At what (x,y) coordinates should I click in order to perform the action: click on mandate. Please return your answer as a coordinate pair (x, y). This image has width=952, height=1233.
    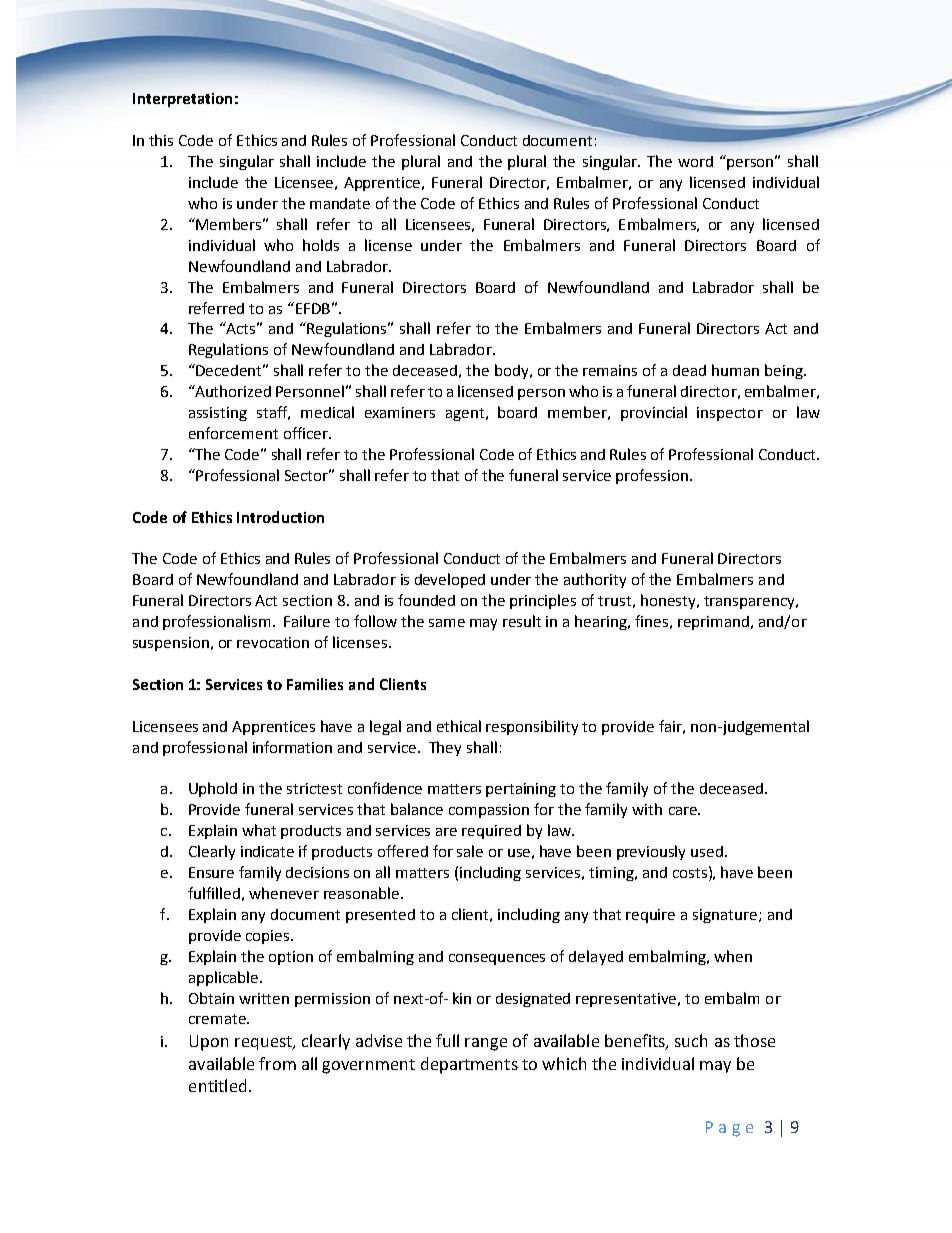
    Looking at the image, I should click on (340, 203).
